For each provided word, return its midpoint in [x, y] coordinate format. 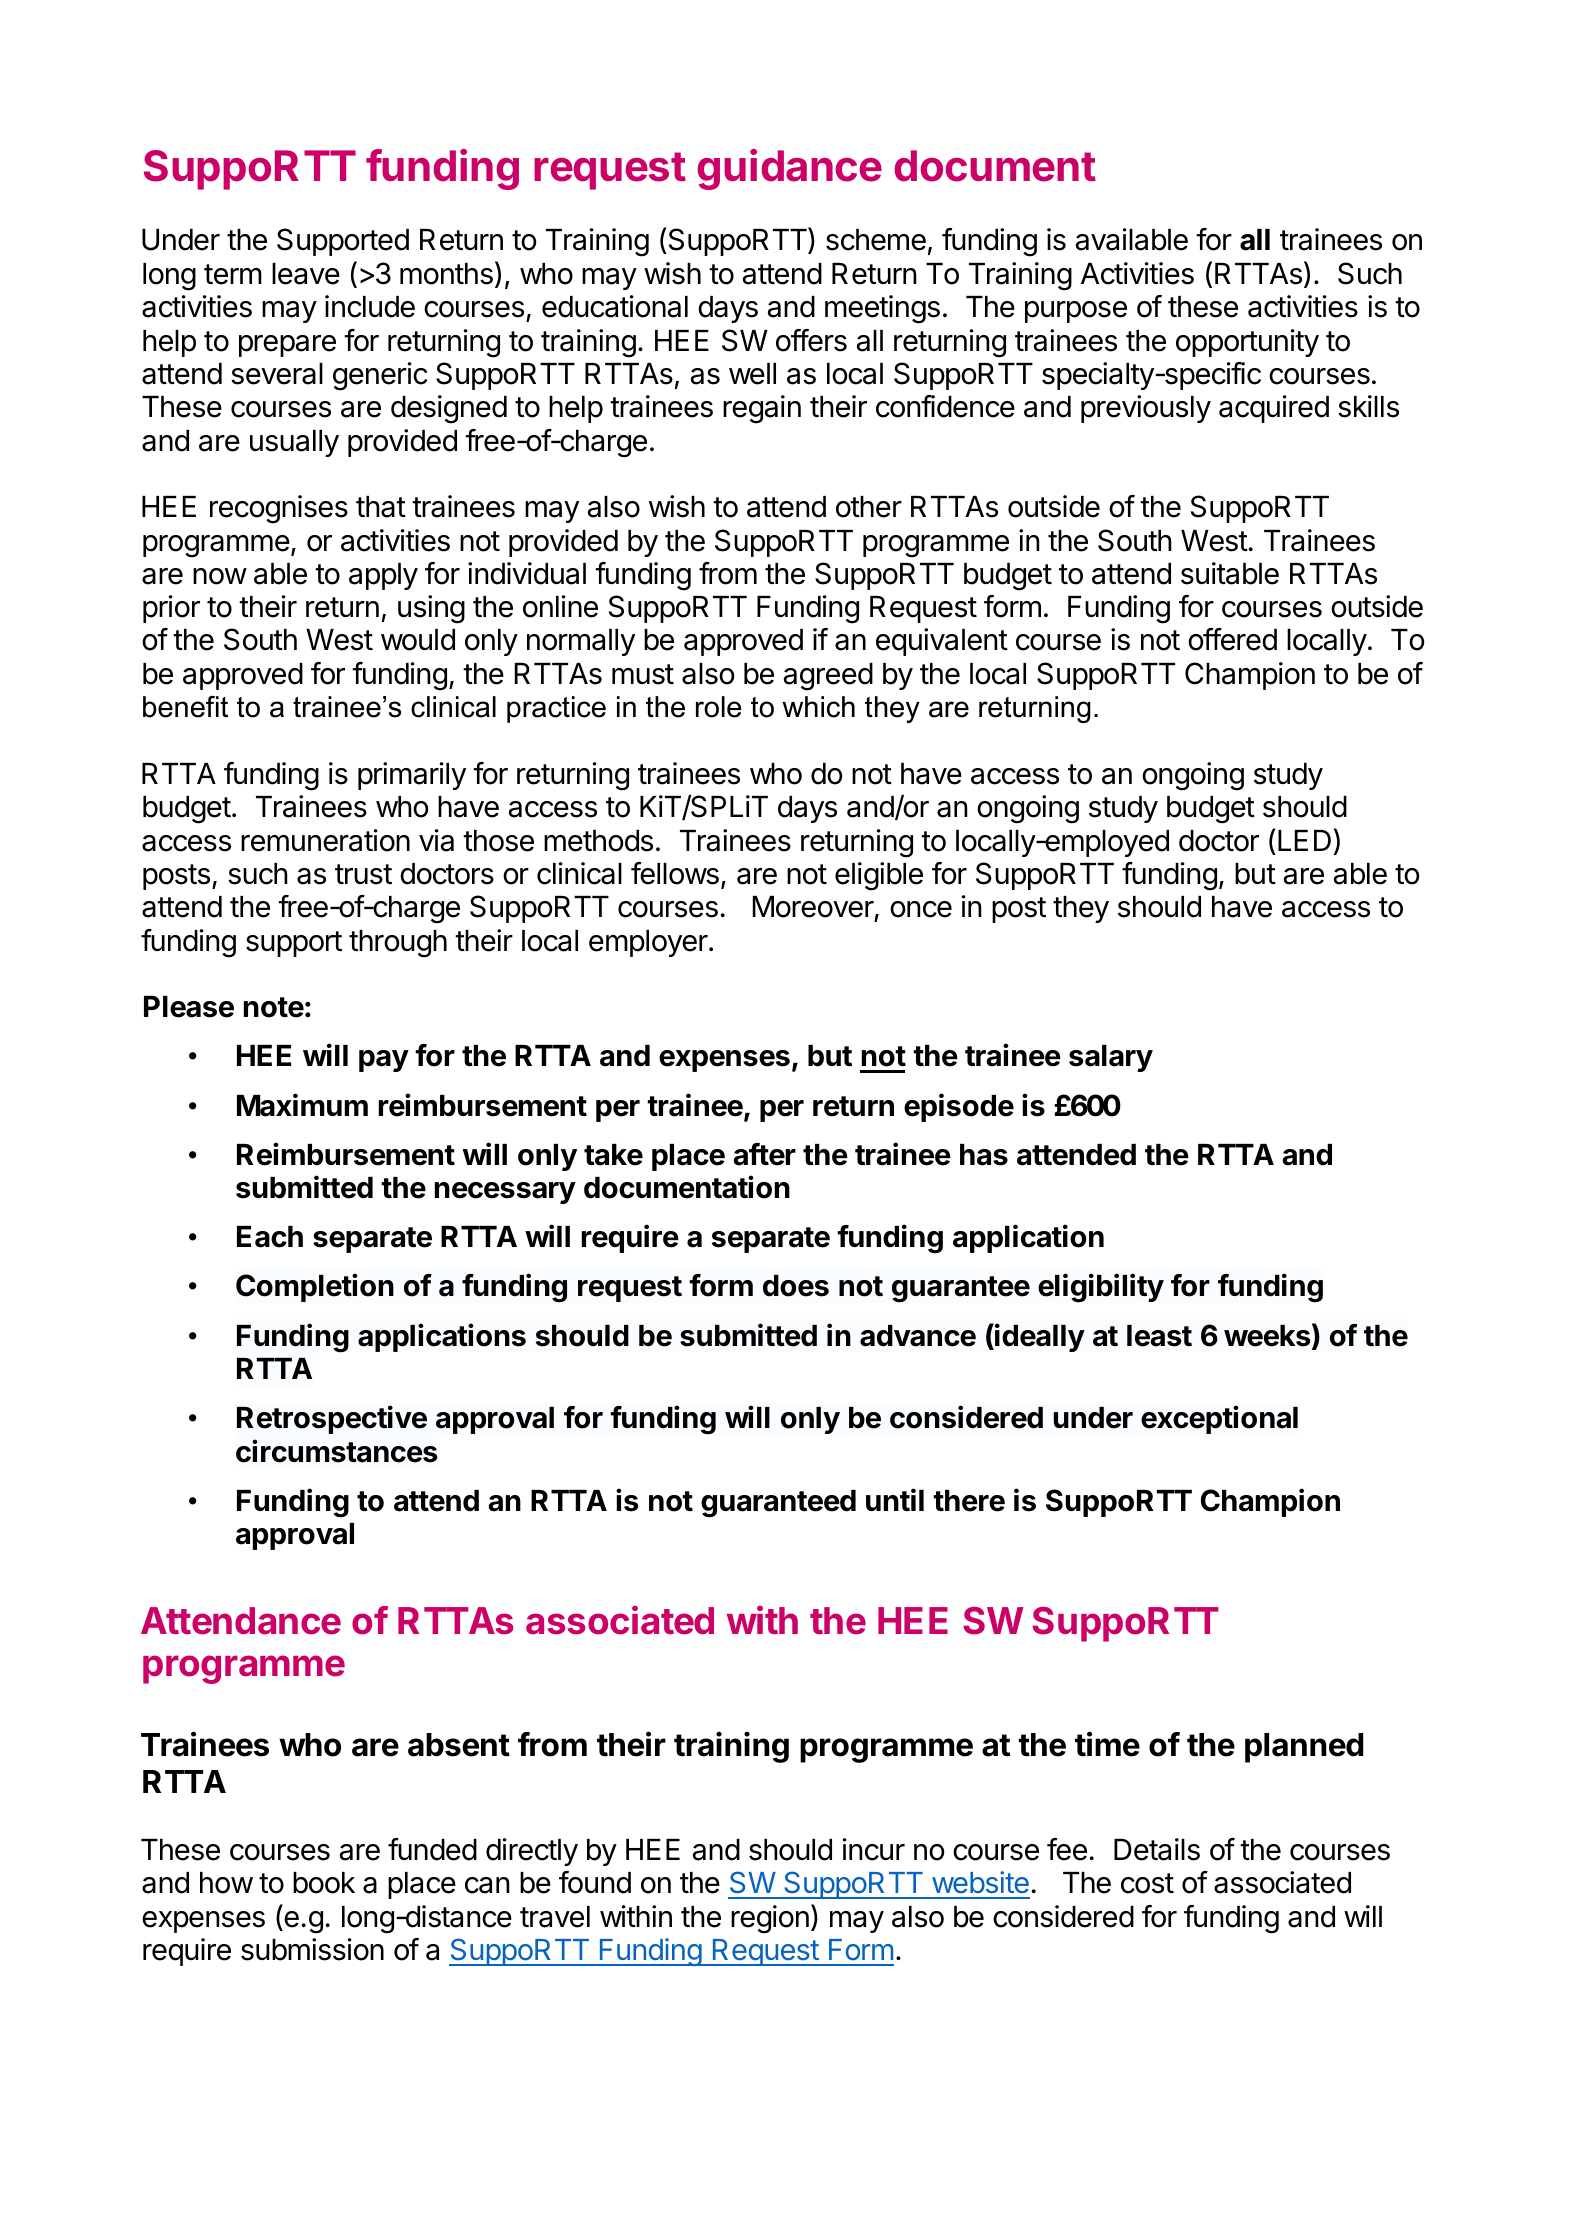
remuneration [325, 840]
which [818, 707]
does [796, 1286]
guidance [789, 169]
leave [306, 274]
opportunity [1247, 343]
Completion [315, 1287]
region [770, 1919]
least [1159, 1336]
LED [1304, 840]
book [324, 1883]
